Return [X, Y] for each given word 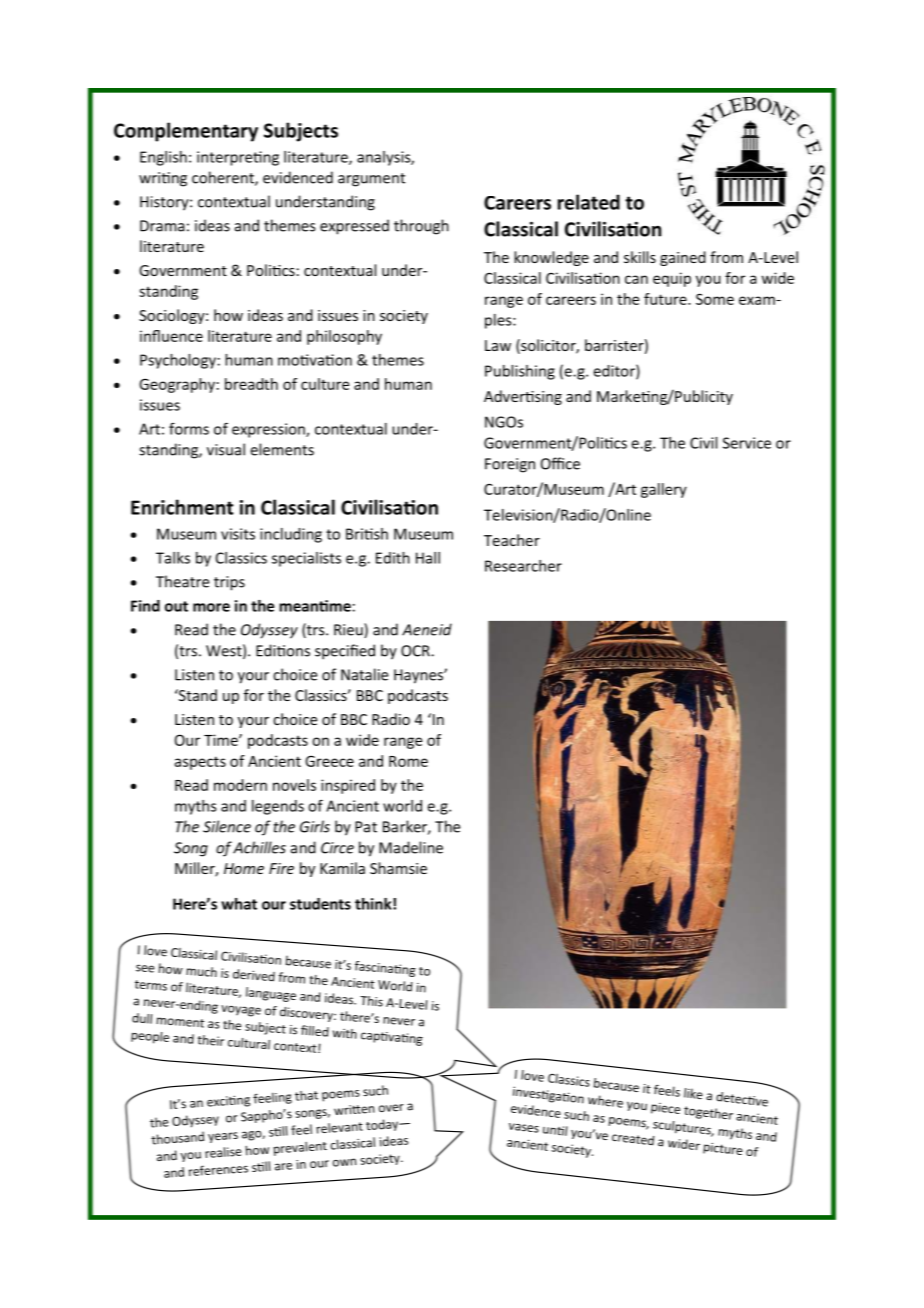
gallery [664, 490]
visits [238, 534]
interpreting [238, 158]
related [589, 202]
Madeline [411, 847]
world [402, 806]
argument [371, 180]
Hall [428, 558]
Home [244, 868]
